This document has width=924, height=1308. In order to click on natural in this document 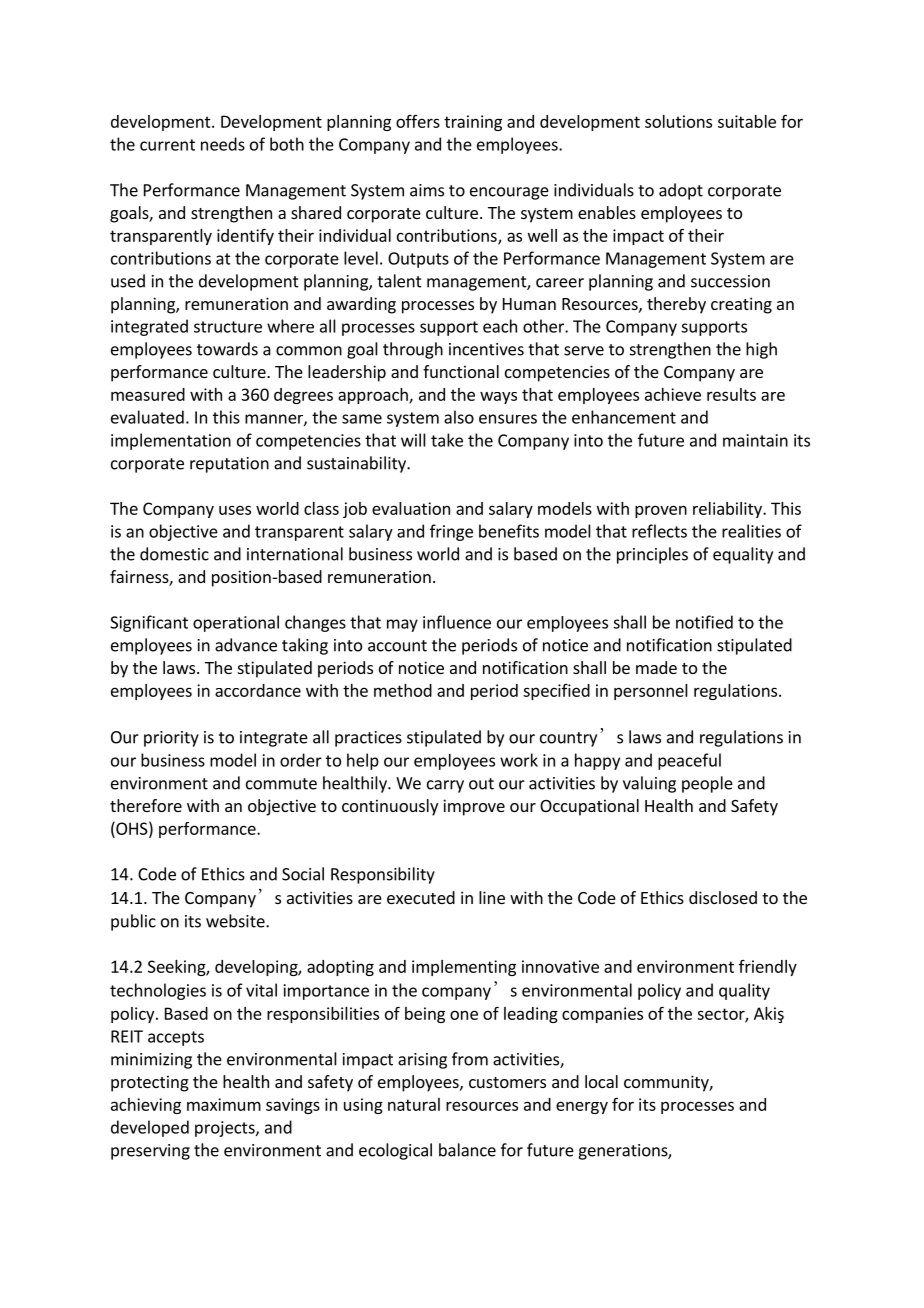, I will do `click(414, 1104)`.
